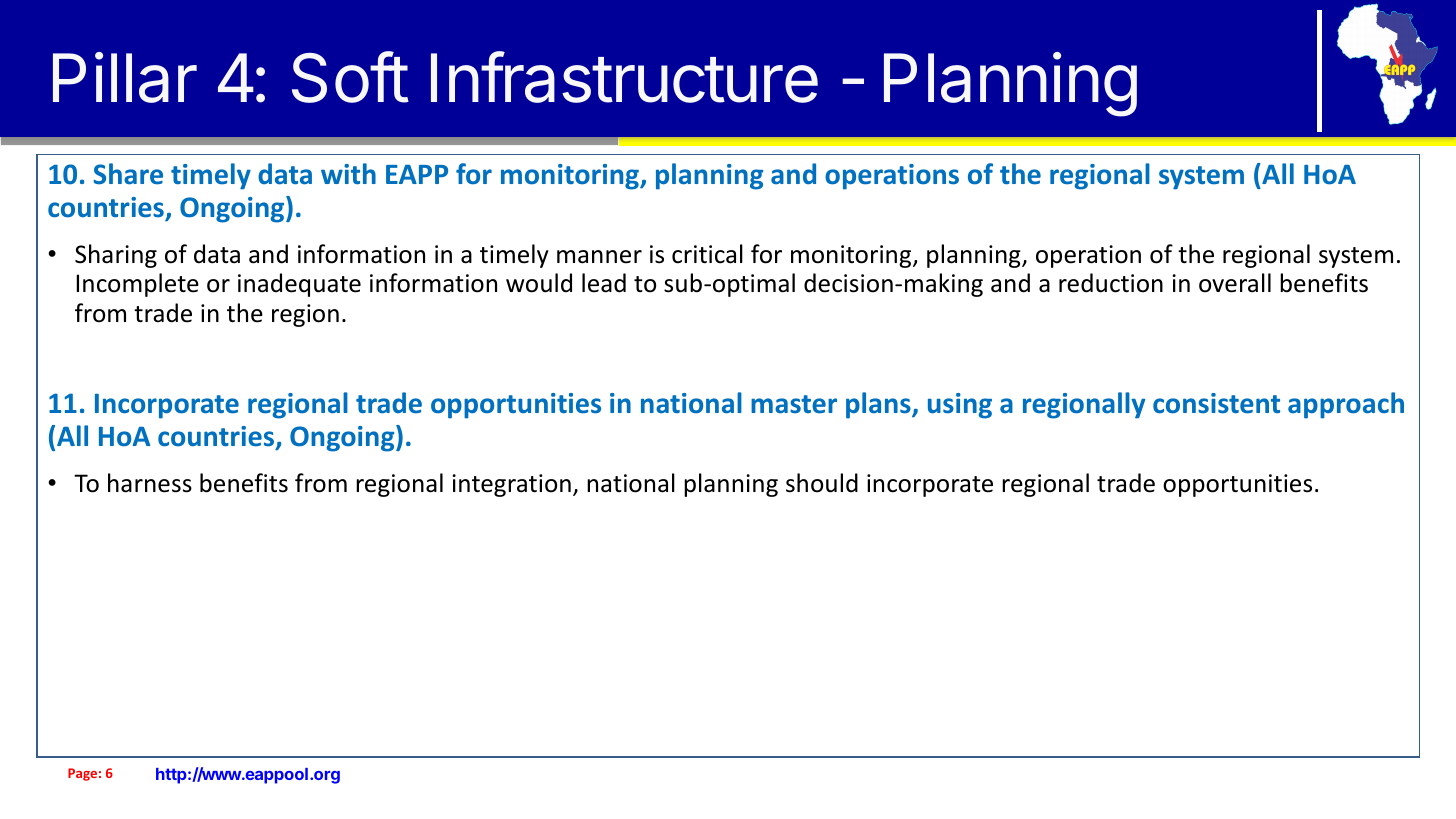 This image has width=1456, height=819. I want to click on overall, so click(1235, 283).
